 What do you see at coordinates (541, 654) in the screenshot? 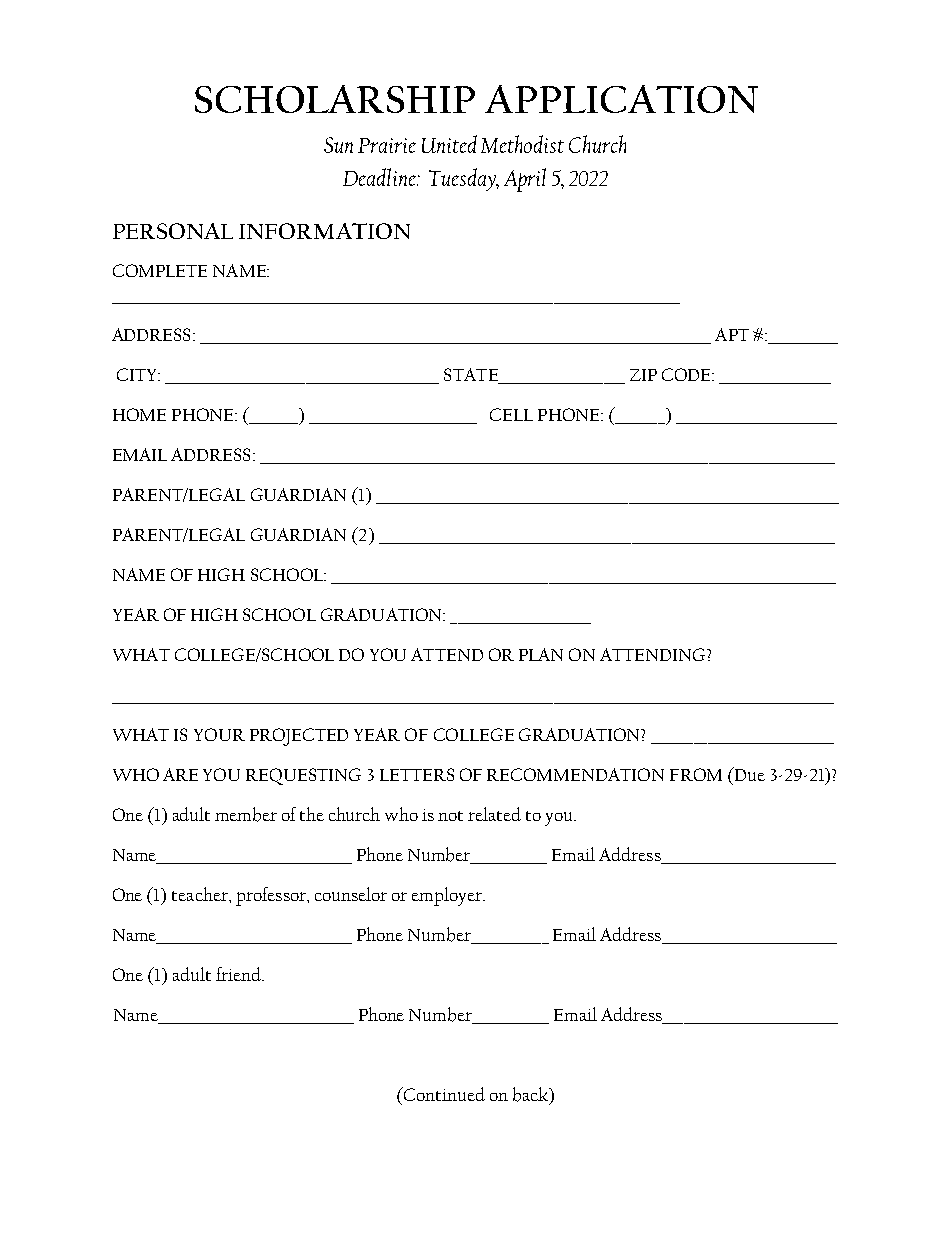
I see `PLAN` at bounding box center [541, 654].
